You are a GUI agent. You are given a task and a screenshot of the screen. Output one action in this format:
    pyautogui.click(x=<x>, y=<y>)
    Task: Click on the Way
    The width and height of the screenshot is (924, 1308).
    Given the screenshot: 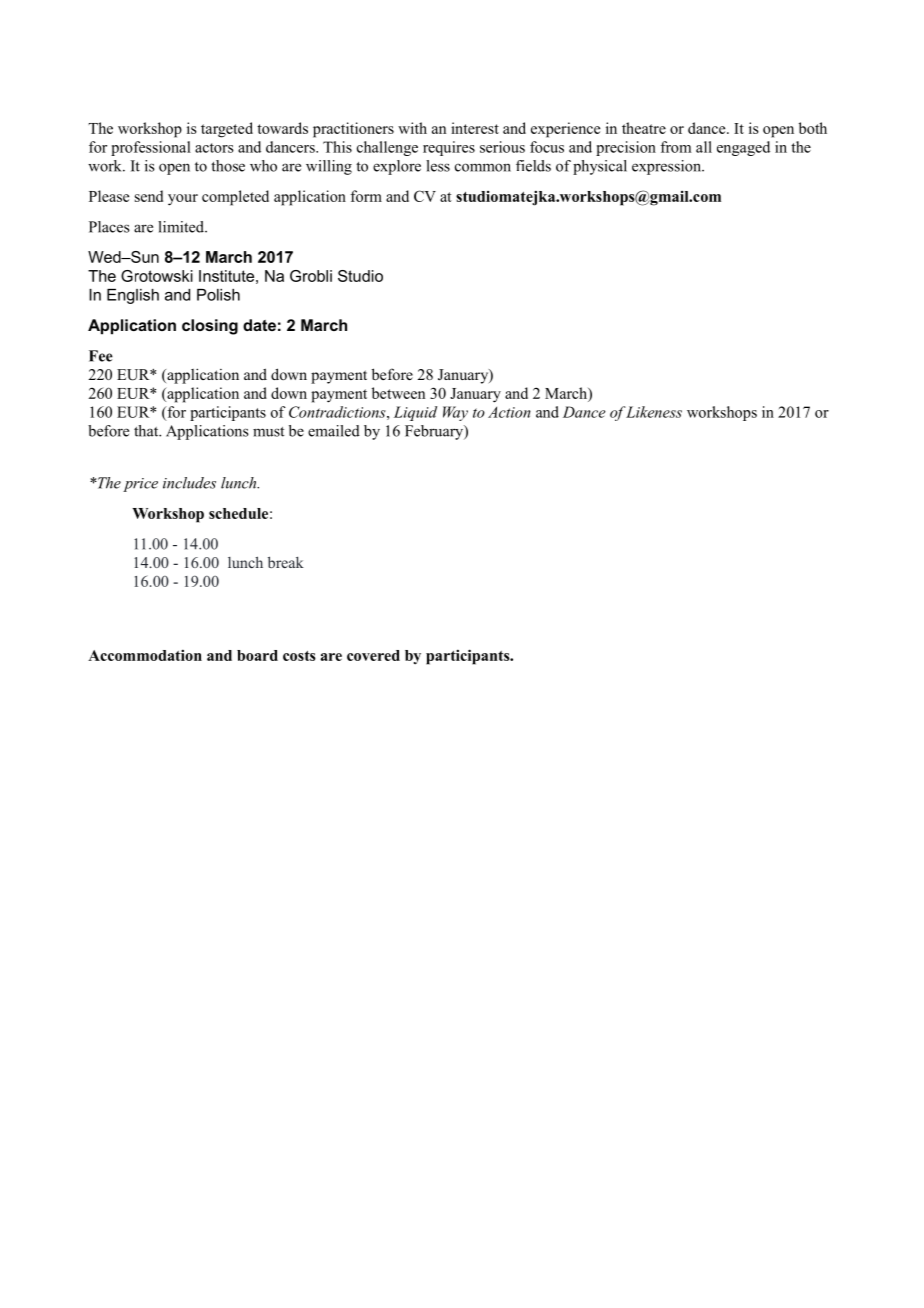 What is the action you would take?
    pyautogui.click(x=455, y=413)
